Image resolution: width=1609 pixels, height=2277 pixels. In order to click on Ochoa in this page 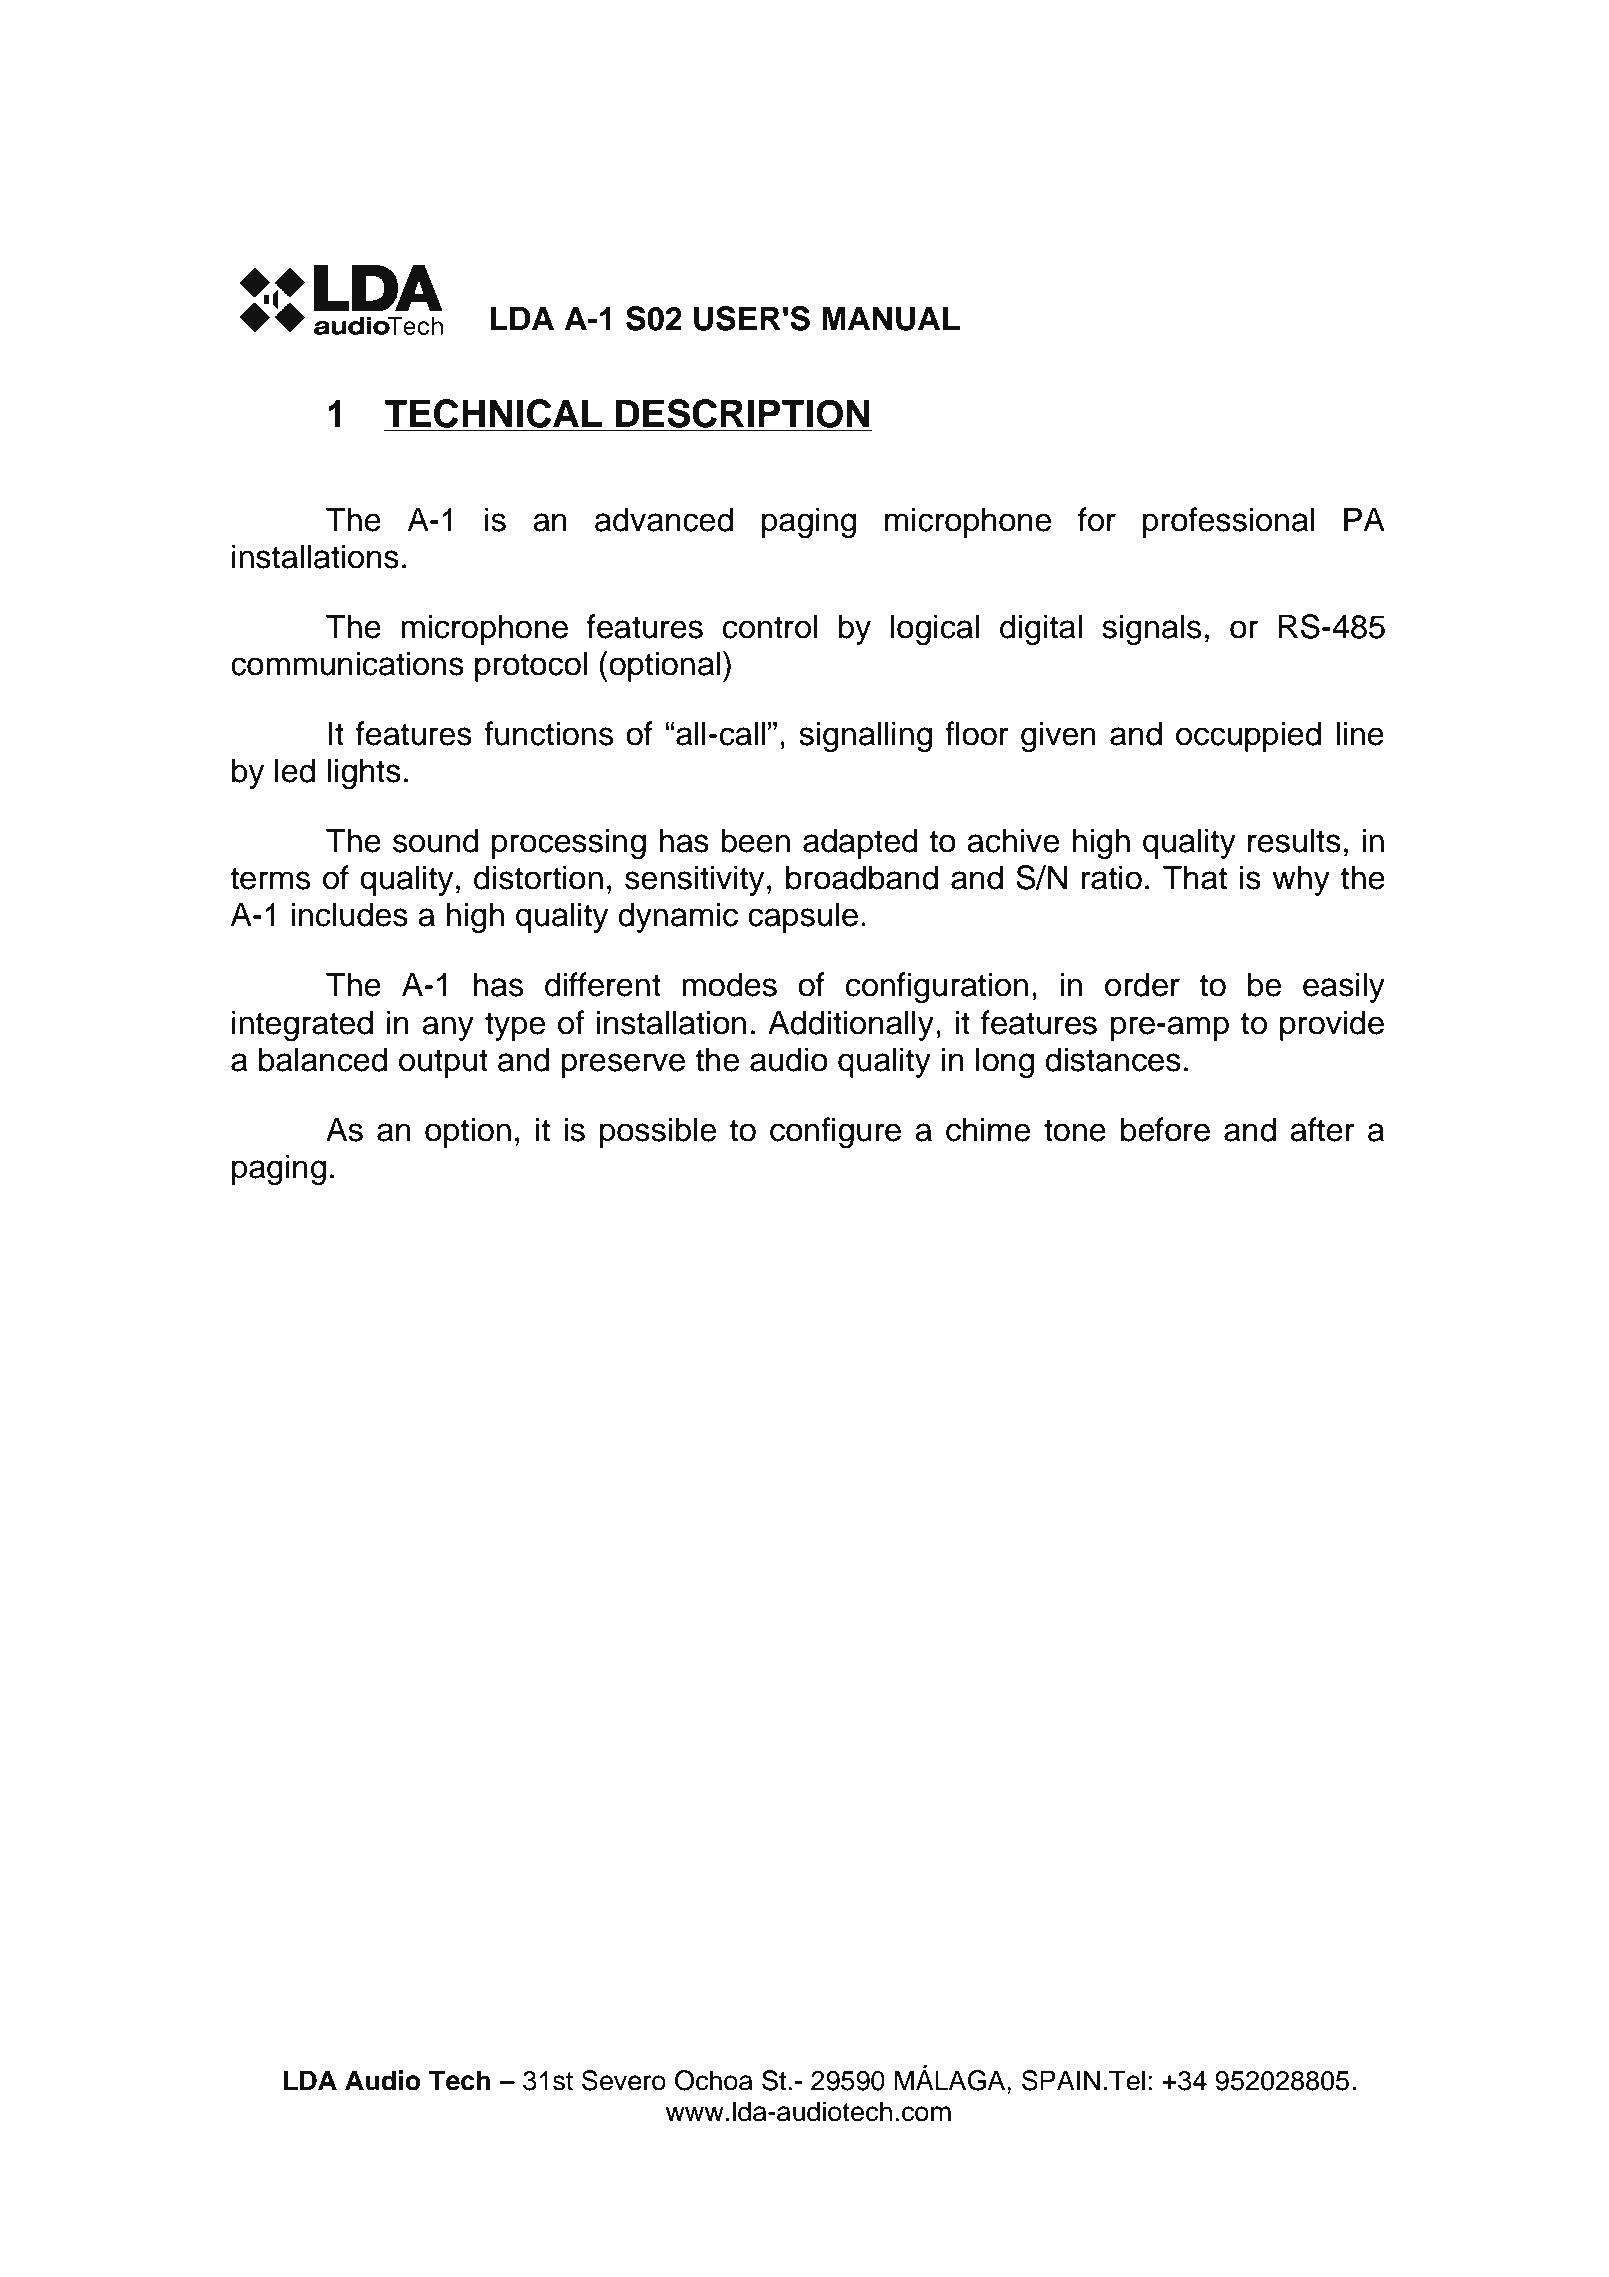, I will do `click(714, 2080)`.
